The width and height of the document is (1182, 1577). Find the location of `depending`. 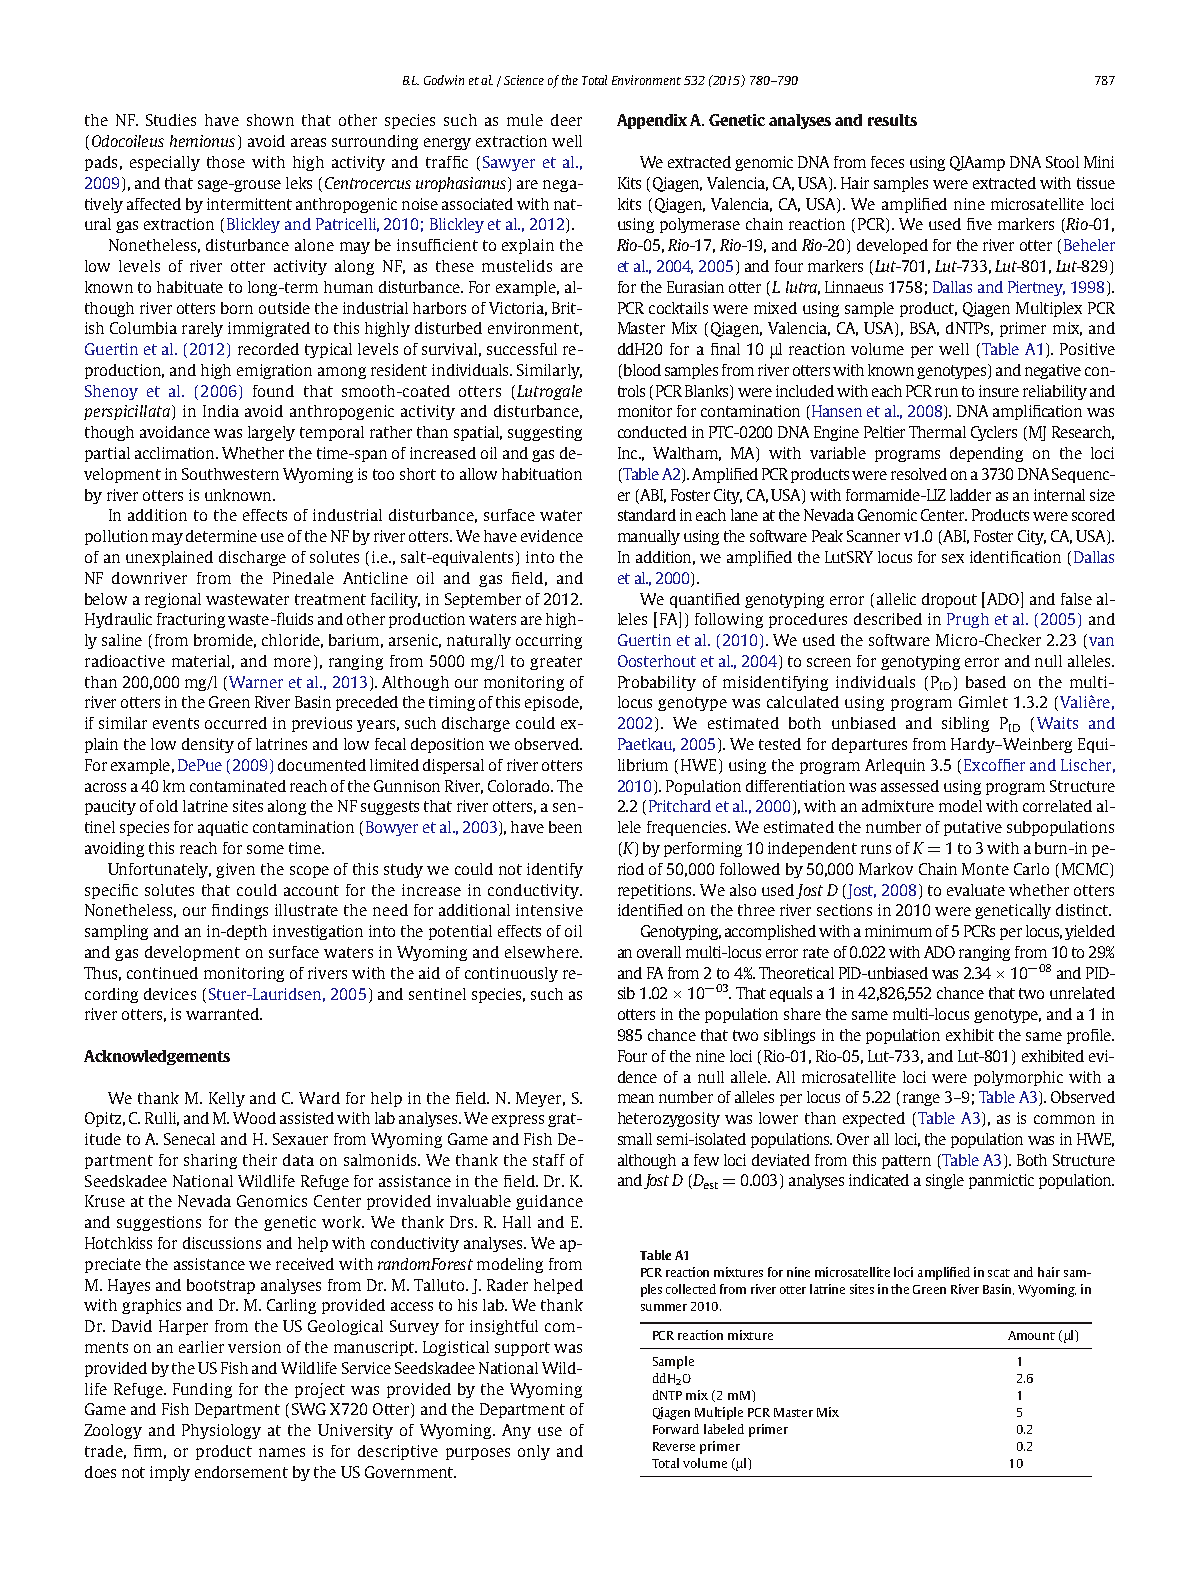

depending is located at coordinates (986, 454).
